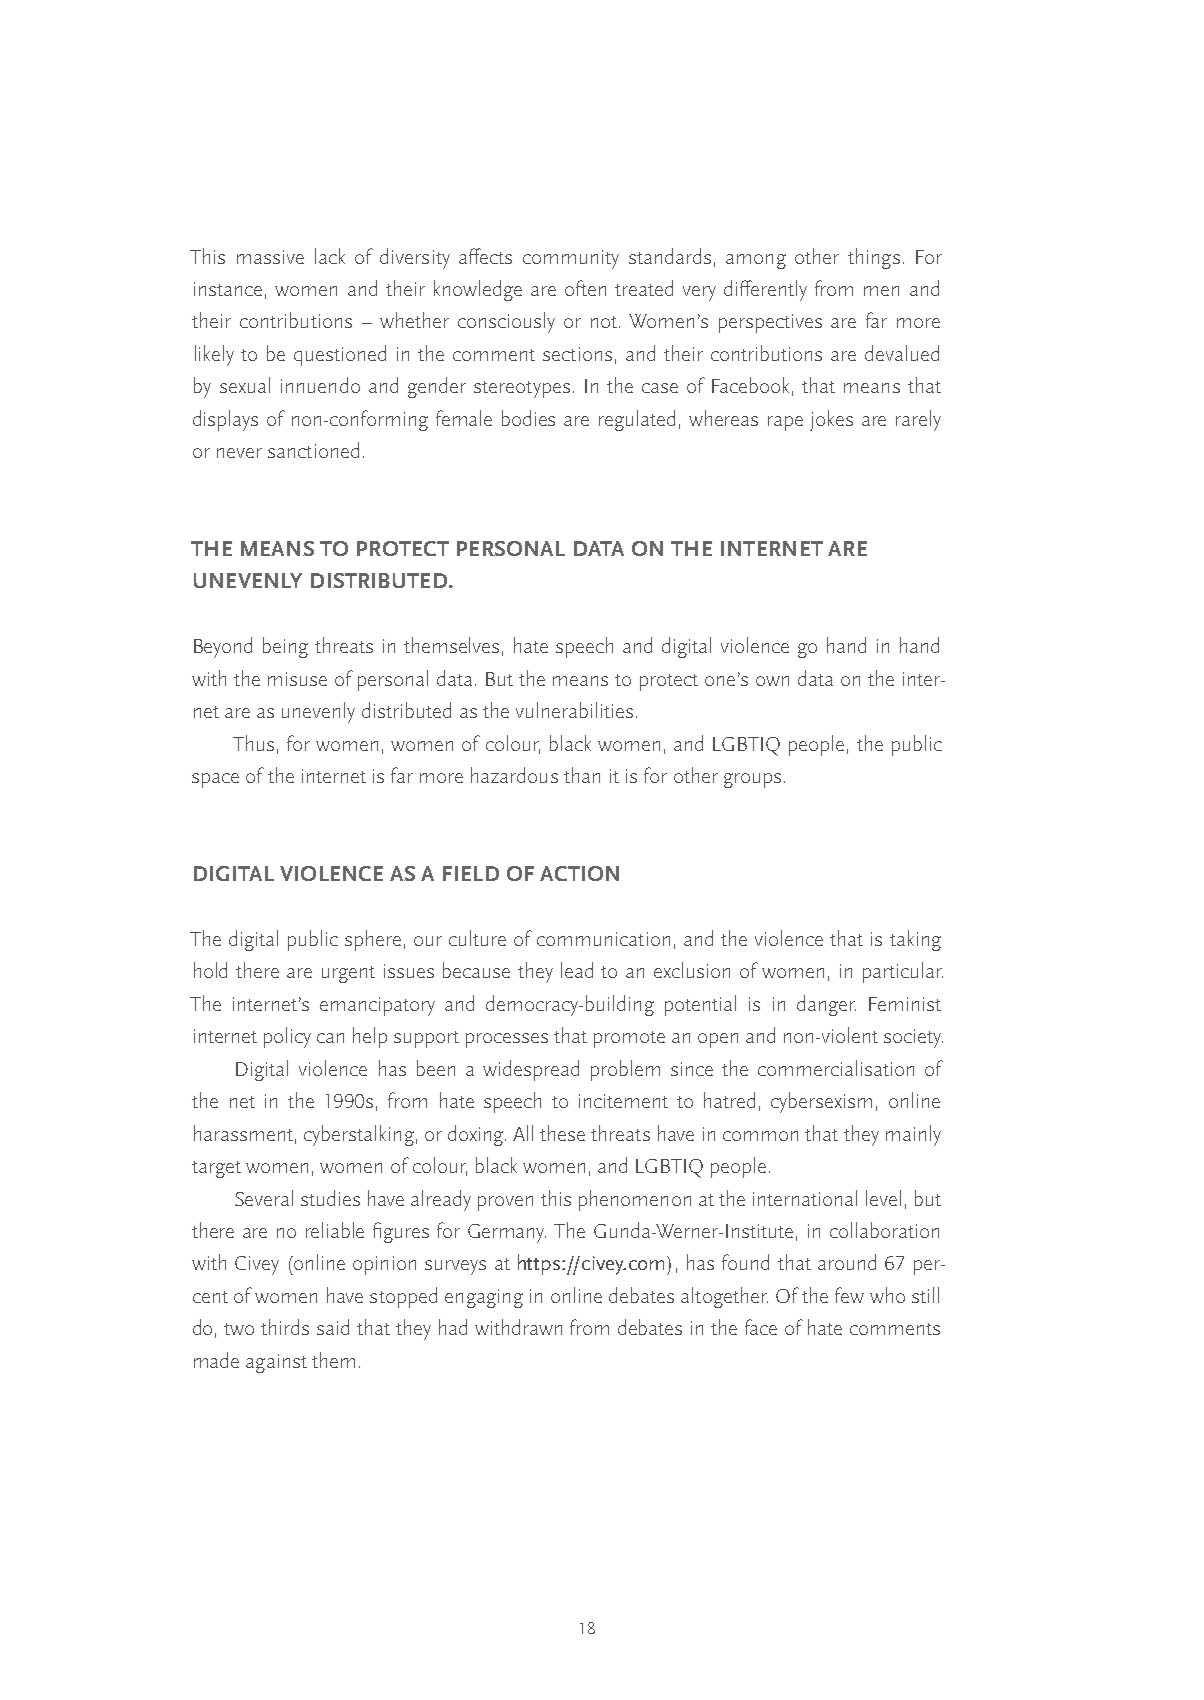 The image size is (1204, 1700). I want to click on thirds, so click(285, 1327).
